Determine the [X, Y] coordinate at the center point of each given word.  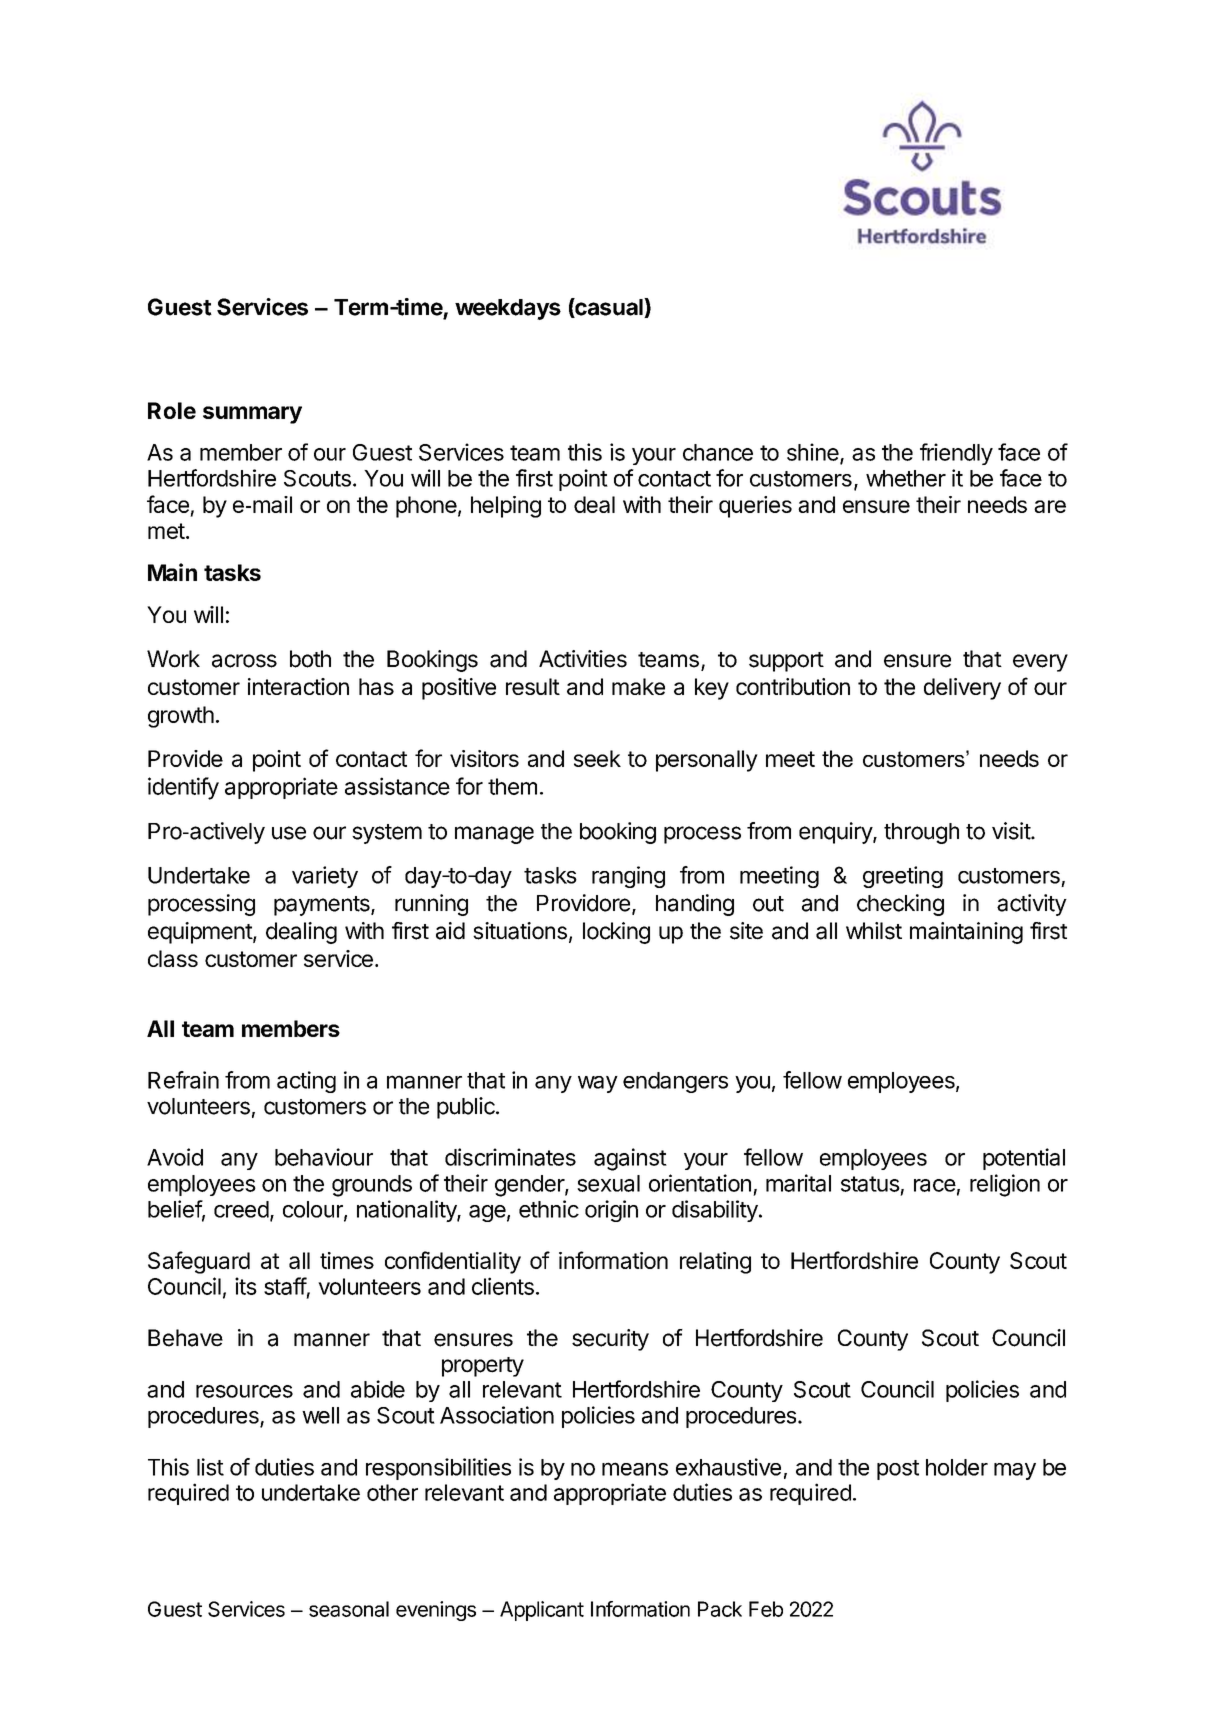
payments [323, 906]
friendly [956, 454]
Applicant [542, 1611]
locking [616, 933]
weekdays [508, 309]
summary [252, 415]
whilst [874, 931]
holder [957, 1467]
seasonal [349, 1609]
